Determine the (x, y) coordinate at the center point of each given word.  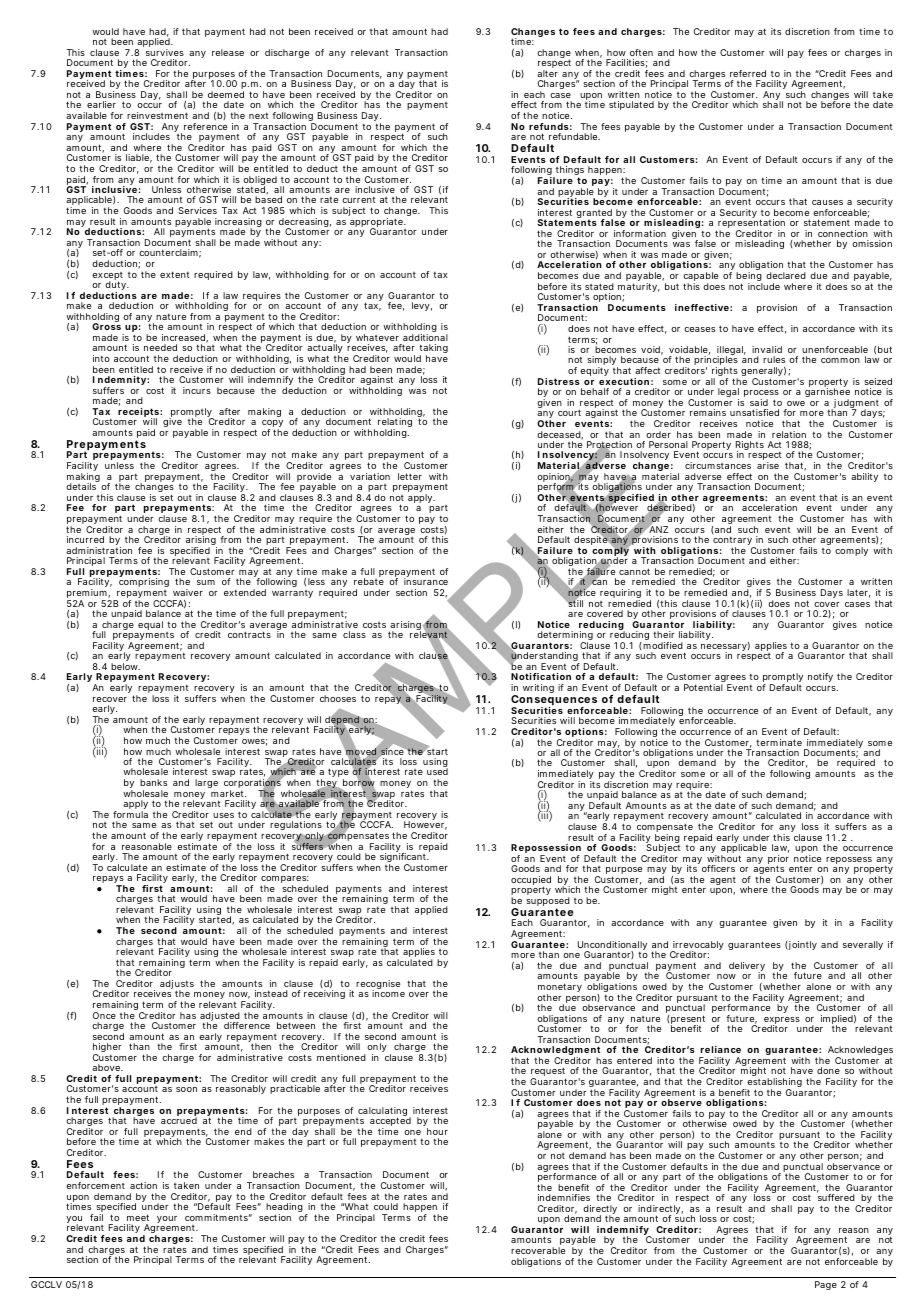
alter (547, 73)
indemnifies (564, 1197)
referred (748, 73)
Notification (541, 676)
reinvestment (157, 115)
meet (138, 1217)
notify (820, 677)
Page (826, 1285)
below (125, 666)
